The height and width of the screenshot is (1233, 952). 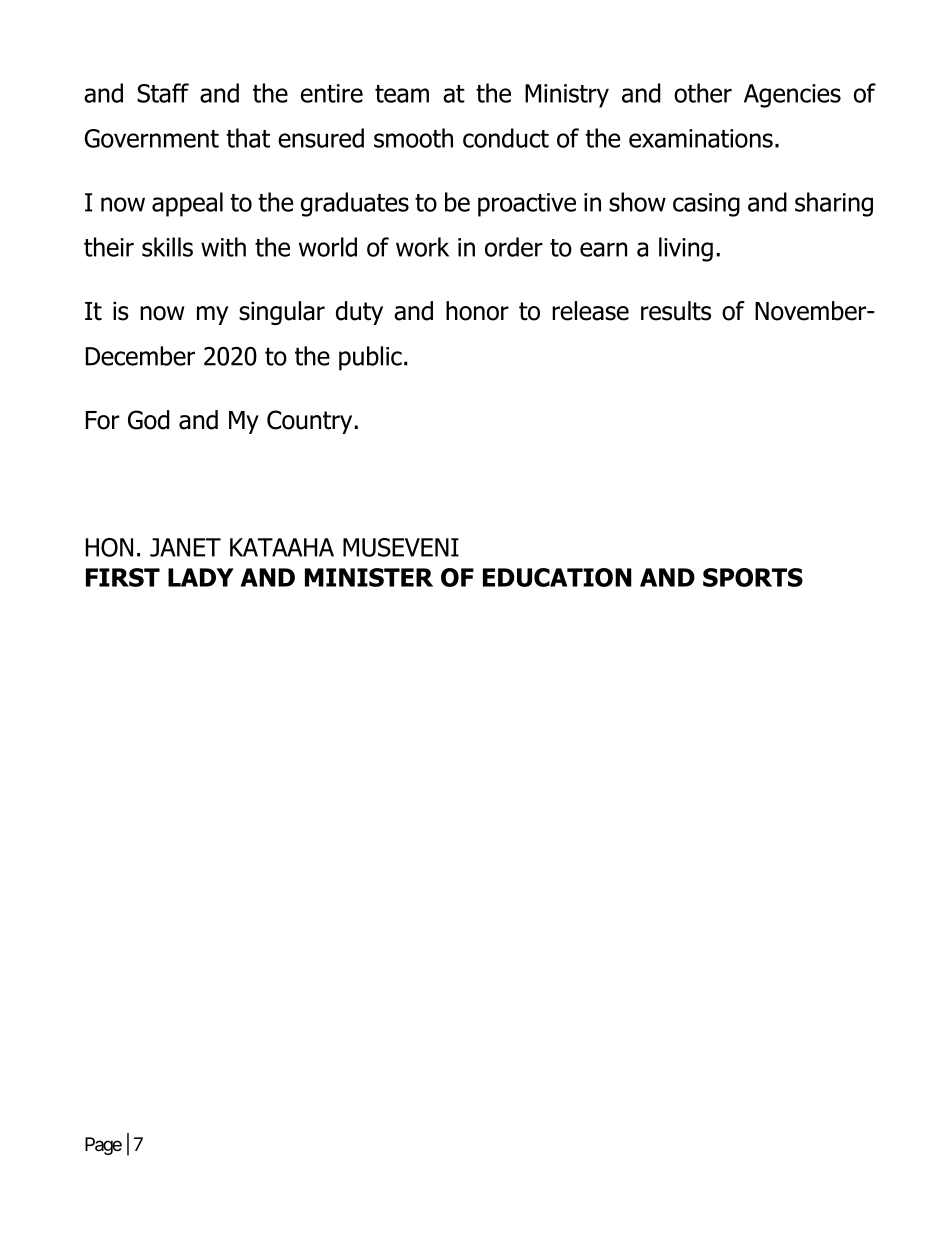 I want to click on SPORTS, so click(x=753, y=577).
